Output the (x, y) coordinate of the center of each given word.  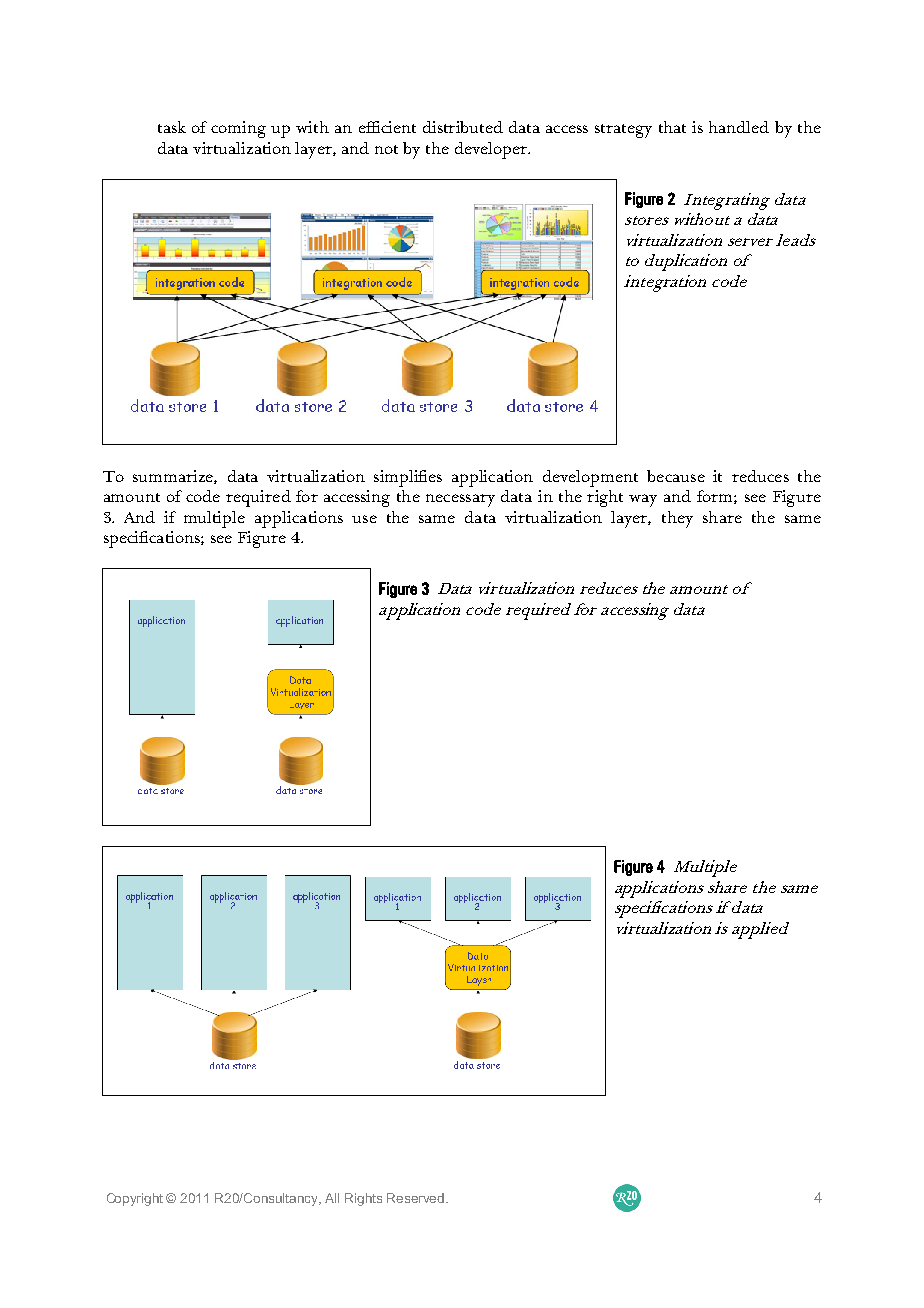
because (676, 476)
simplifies (408, 478)
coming (238, 129)
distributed (463, 127)
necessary (460, 500)
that (672, 127)
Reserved (417, 1198)
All (332, 1198)
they (677, 519)
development (590, 478)
